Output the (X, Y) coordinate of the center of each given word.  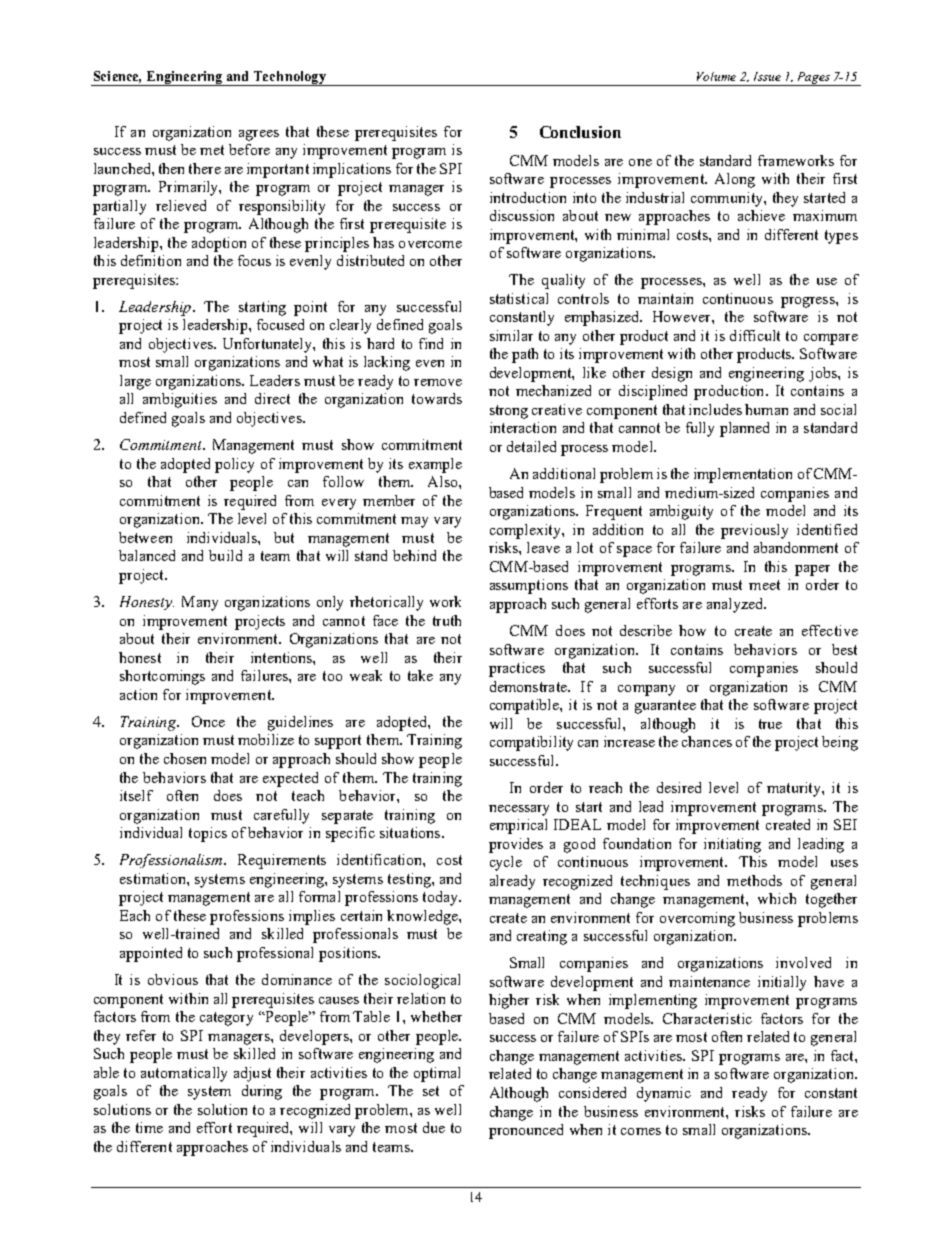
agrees (259, 135)
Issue (767, 76)
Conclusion (580, 132)
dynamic (664, 1094)
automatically (184, 1074)
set (431, 1091)
